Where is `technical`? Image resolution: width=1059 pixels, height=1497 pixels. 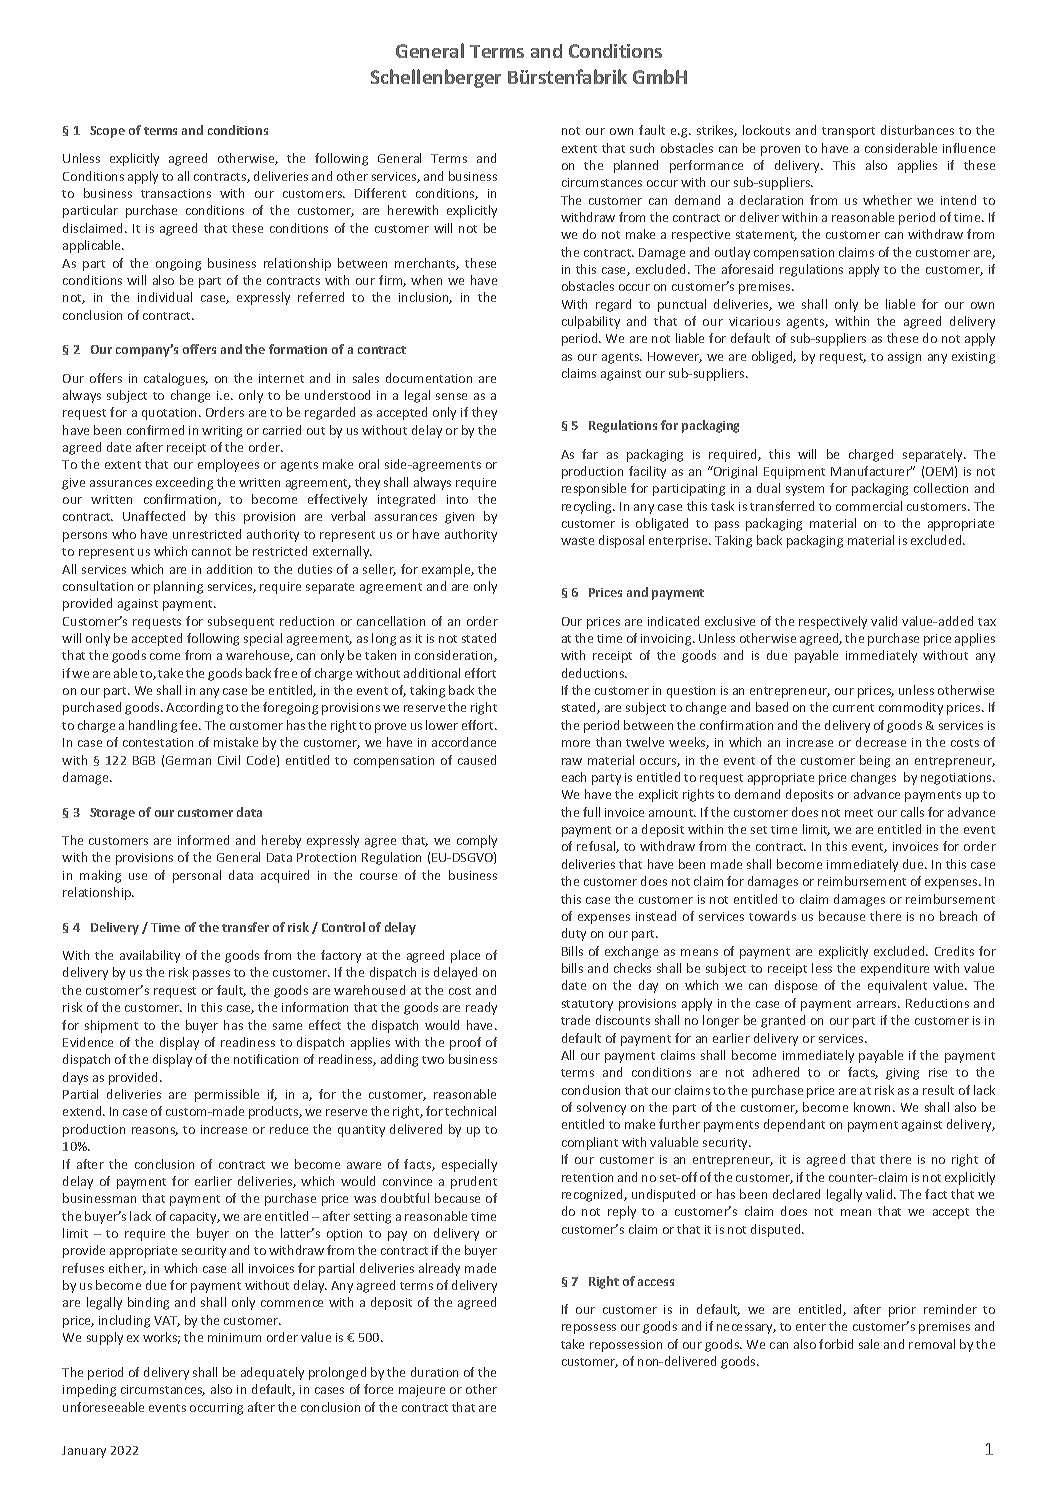 technical is located at coordinates (470, 1111).
